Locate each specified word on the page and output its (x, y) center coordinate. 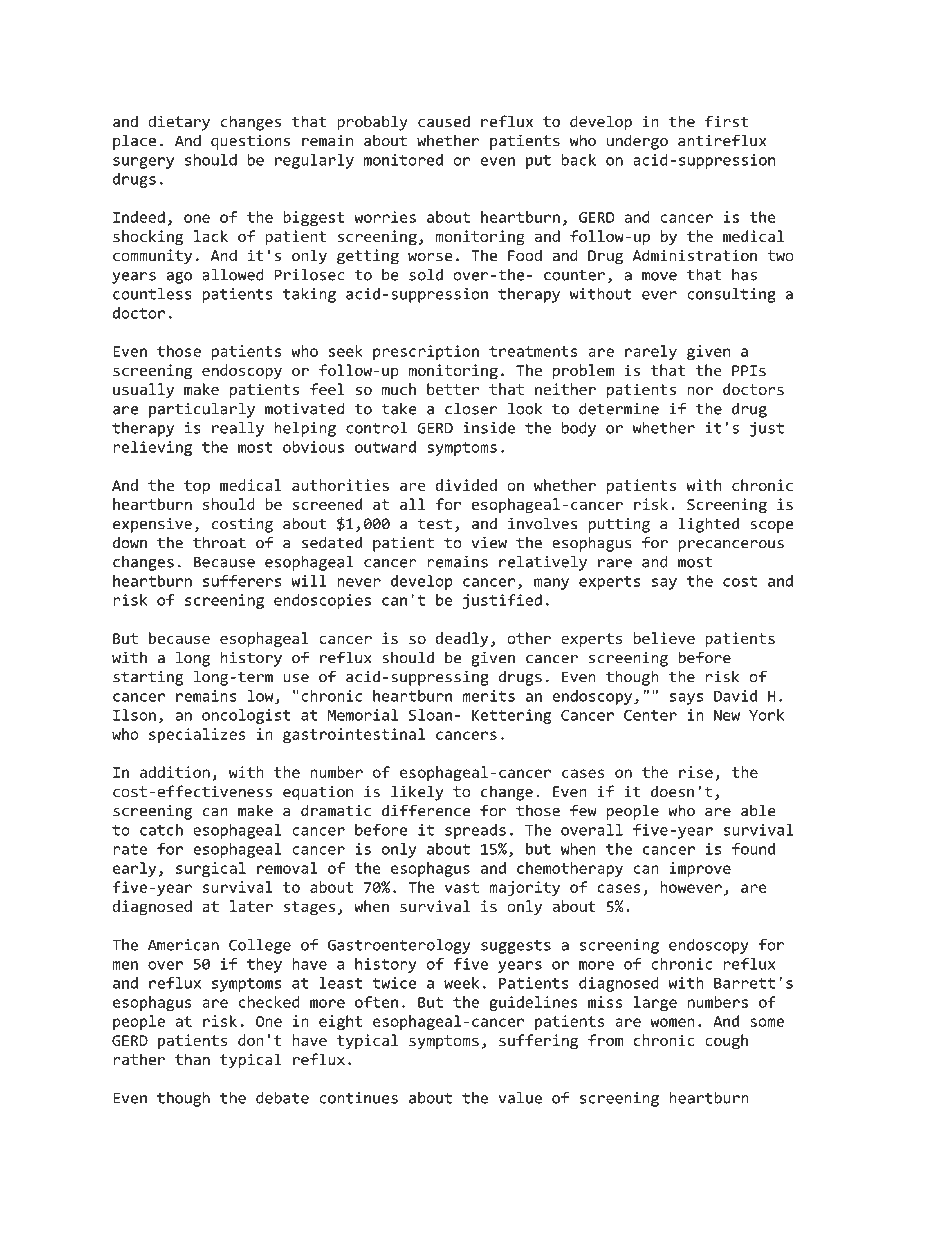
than (192, 1059)
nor (700, 390)
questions (250, 142)
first (726, 121)
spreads (475, 831)
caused (444, 121)
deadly (462, 640)
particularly (202, 410)
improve (700, 869)
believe (664, 638)
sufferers (242, 581)
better (453, 389)
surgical (211, 869)
